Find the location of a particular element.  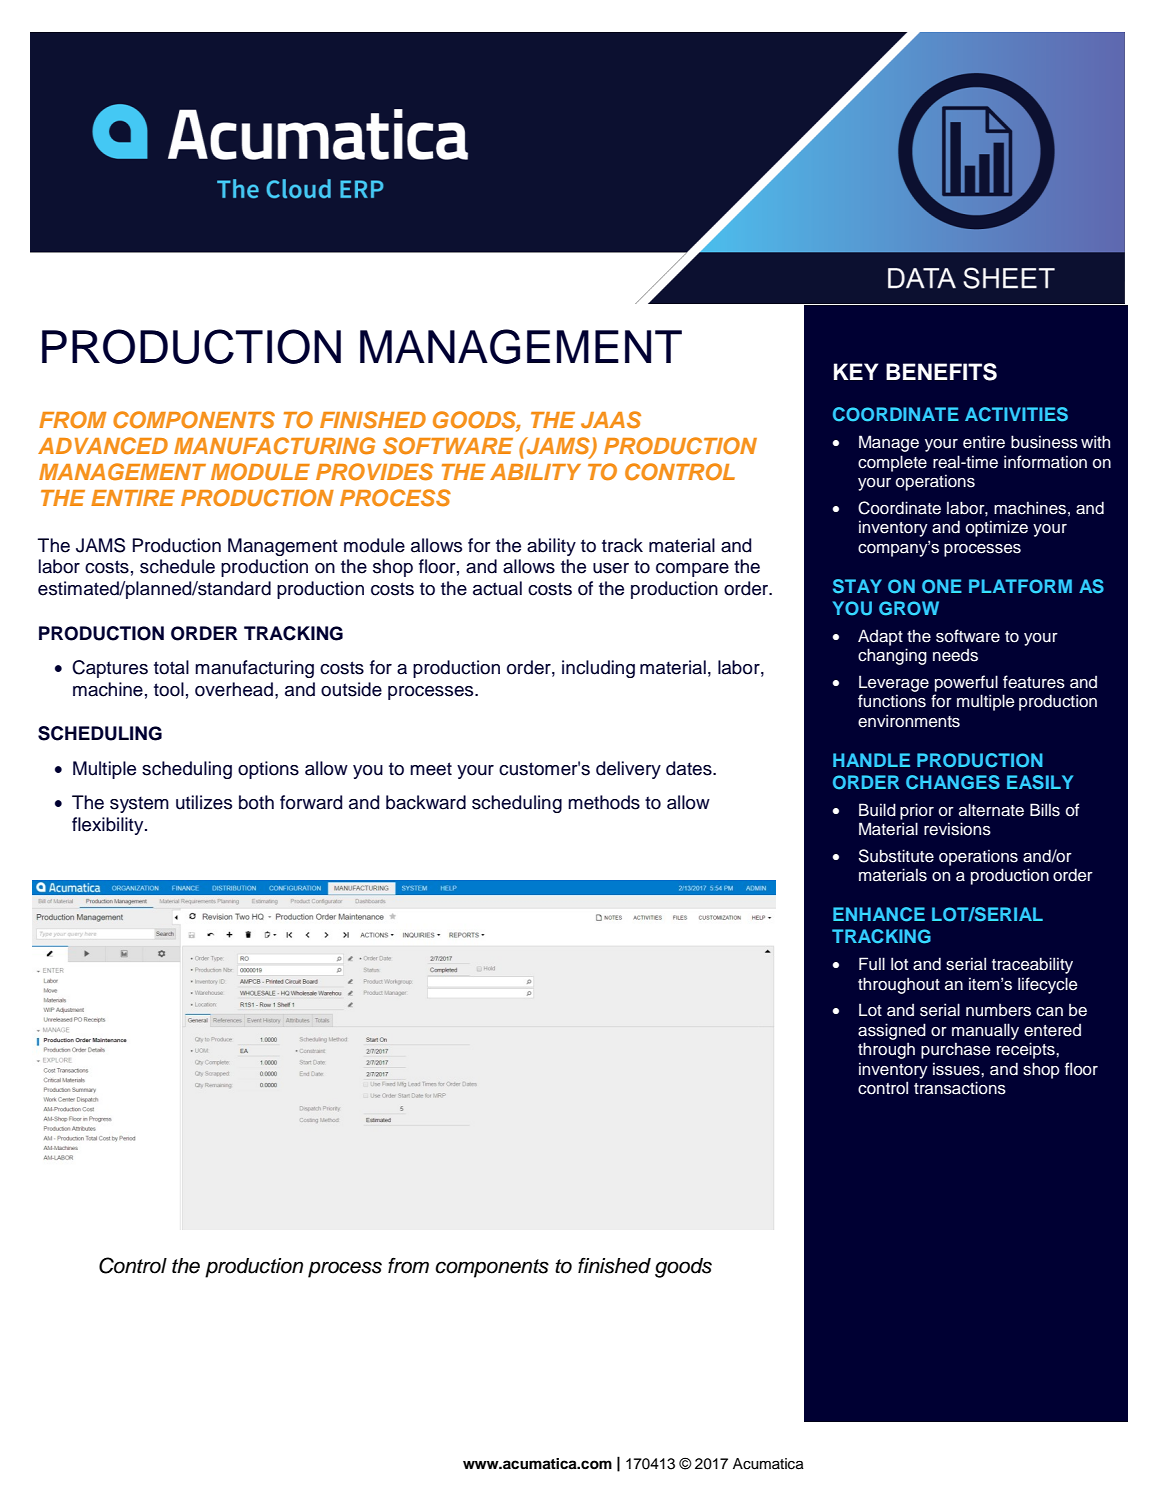

environments is located at coordinates (909, 721).
